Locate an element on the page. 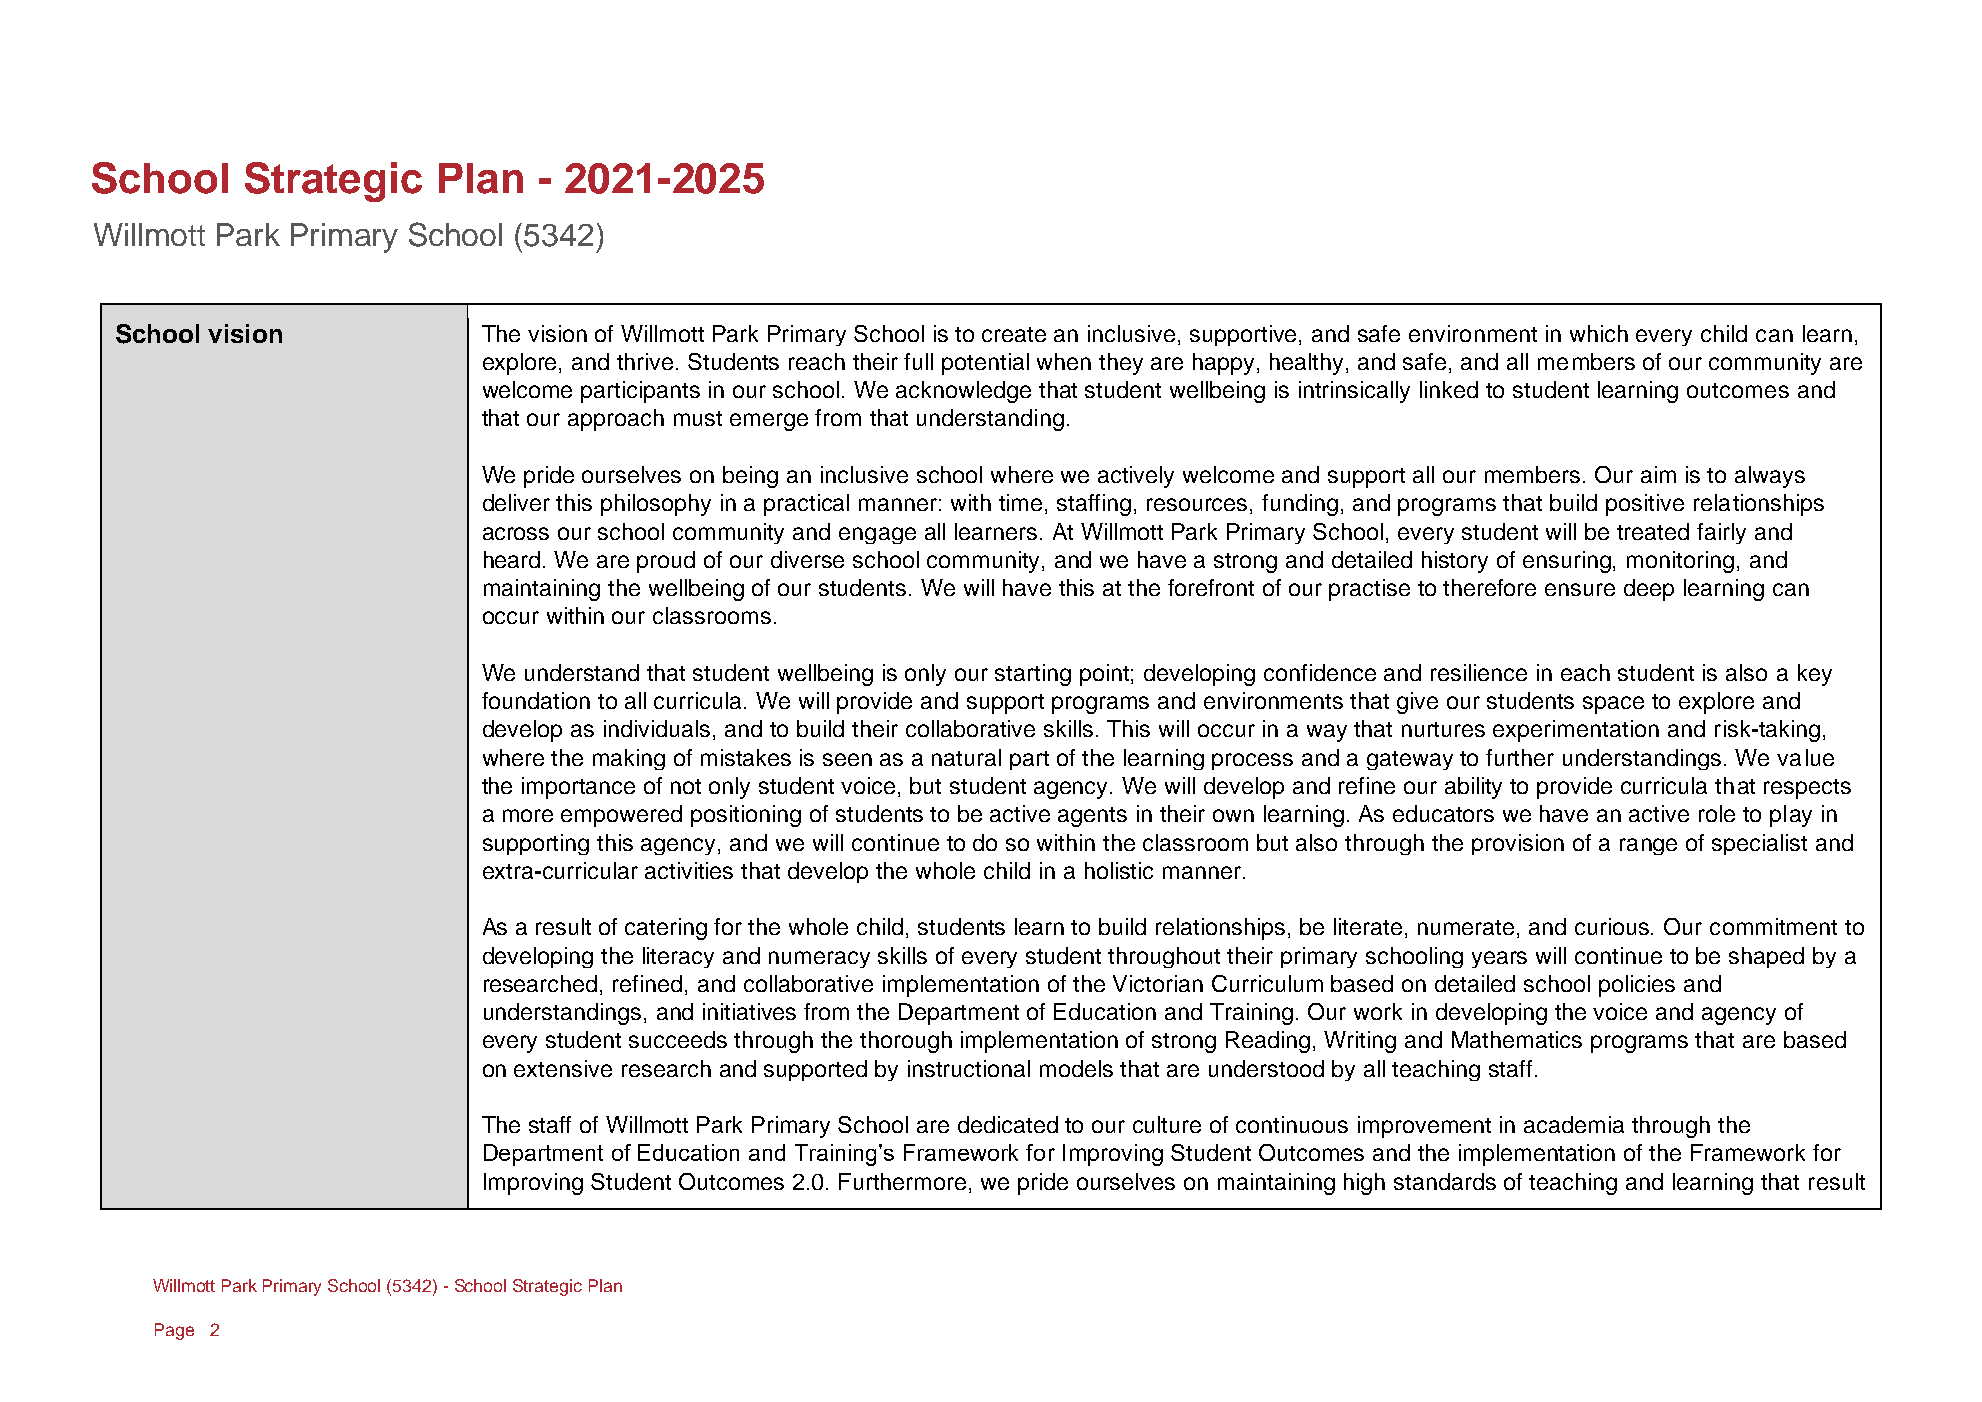 The height and width of the document is (1402, 1982). agents is located at coordinates (1092, 817).
